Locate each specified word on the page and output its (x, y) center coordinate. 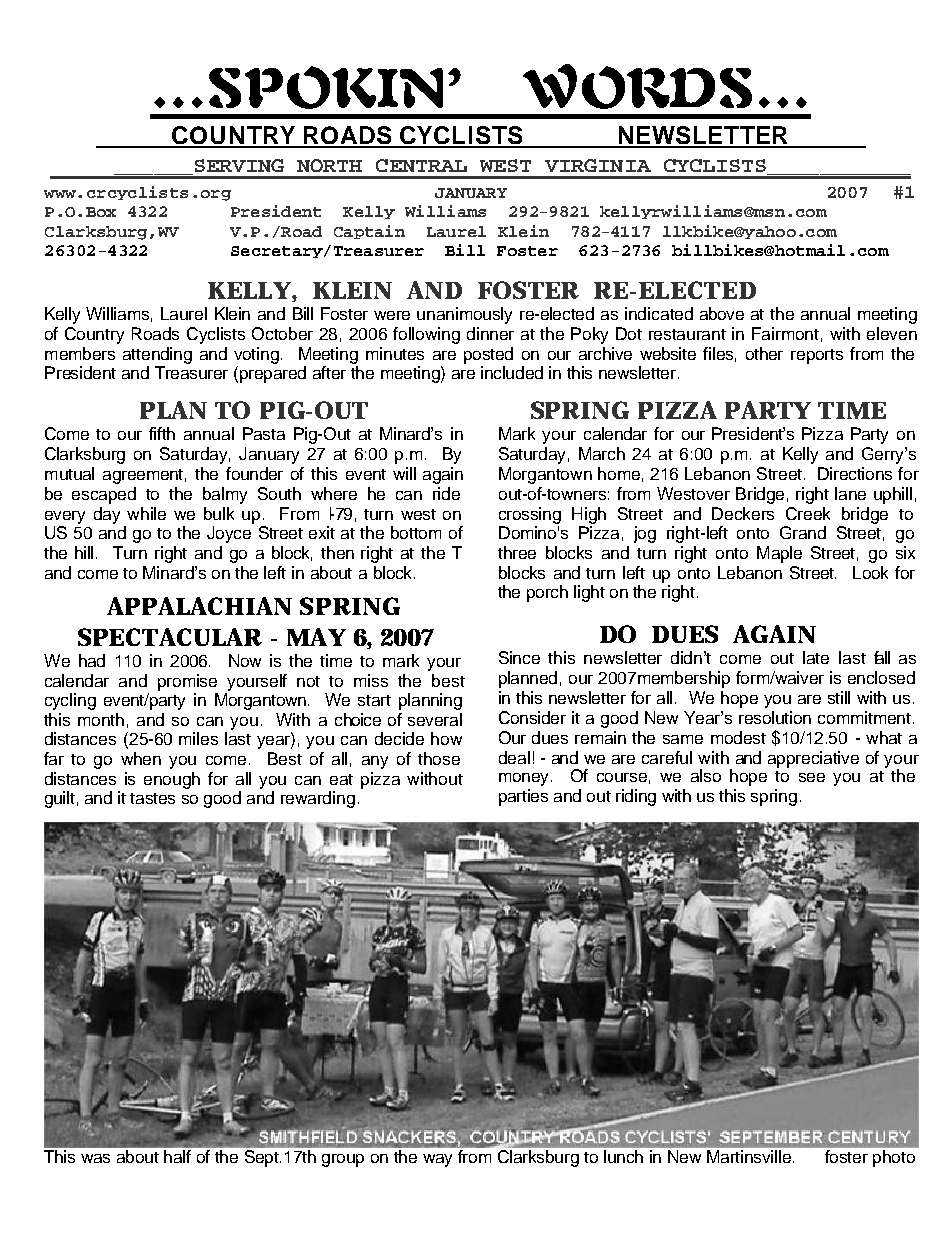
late (816, 657)
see (812, 777)
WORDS (637, 86)
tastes (152, 798)
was (95, 1158)
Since (519, 657)
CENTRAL (421, 165)
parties (523, 797)
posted (488, 355)
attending (157, 355)
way (437, 1160)
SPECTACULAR (170, 637)
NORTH (329, 165)
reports (817, 356)
